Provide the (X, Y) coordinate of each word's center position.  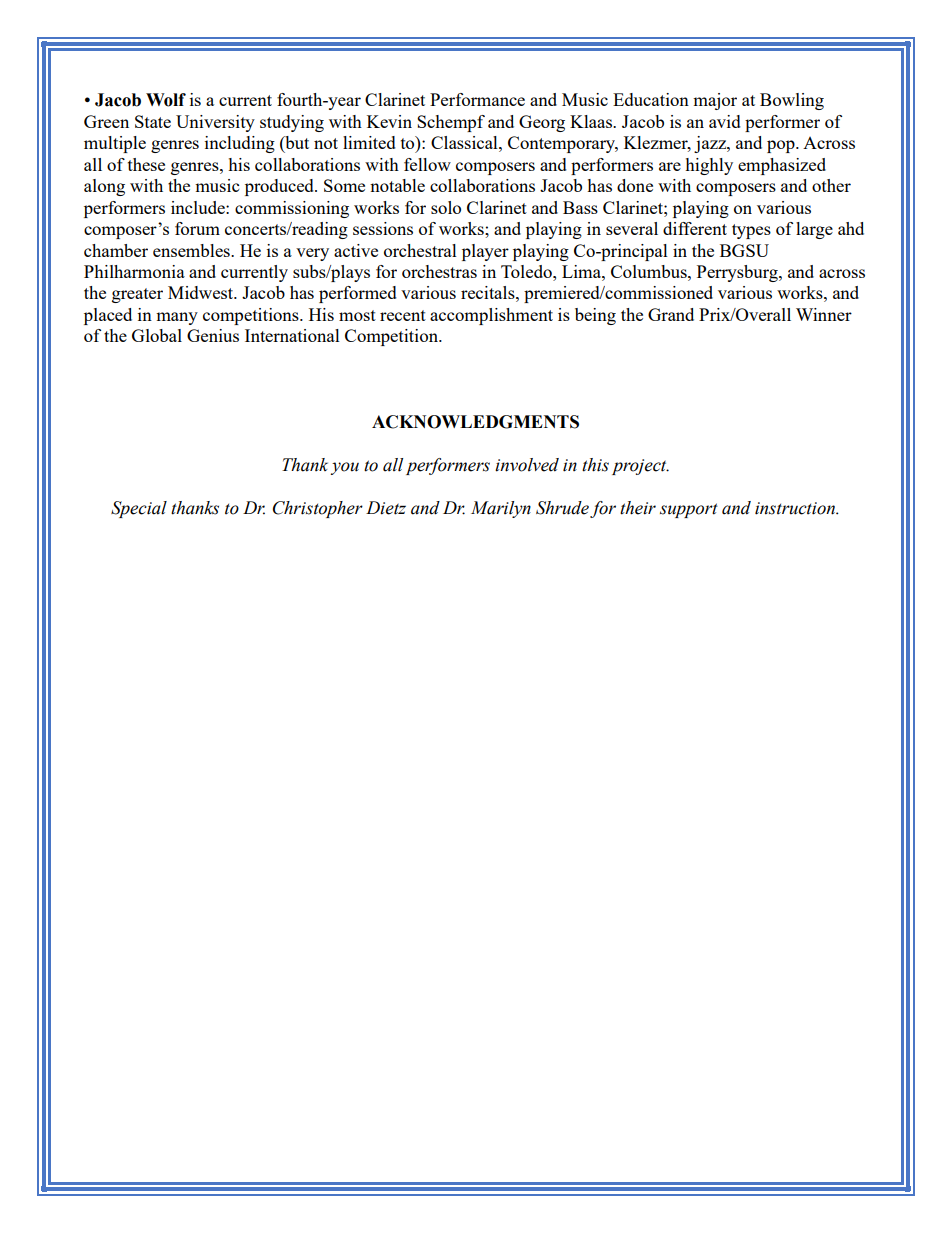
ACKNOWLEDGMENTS (475, 422)
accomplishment (491, 316)
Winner (824, 314)
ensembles (192, 250)
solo (446, 207)
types (751, 231)
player (485, 252)
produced (280, 187)
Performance (477, 99)
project (640, 467)
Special (139, 509)
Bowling (792, 101)
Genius (213, 335)
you (344, 468)
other (831, 185)
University (215, 123)
